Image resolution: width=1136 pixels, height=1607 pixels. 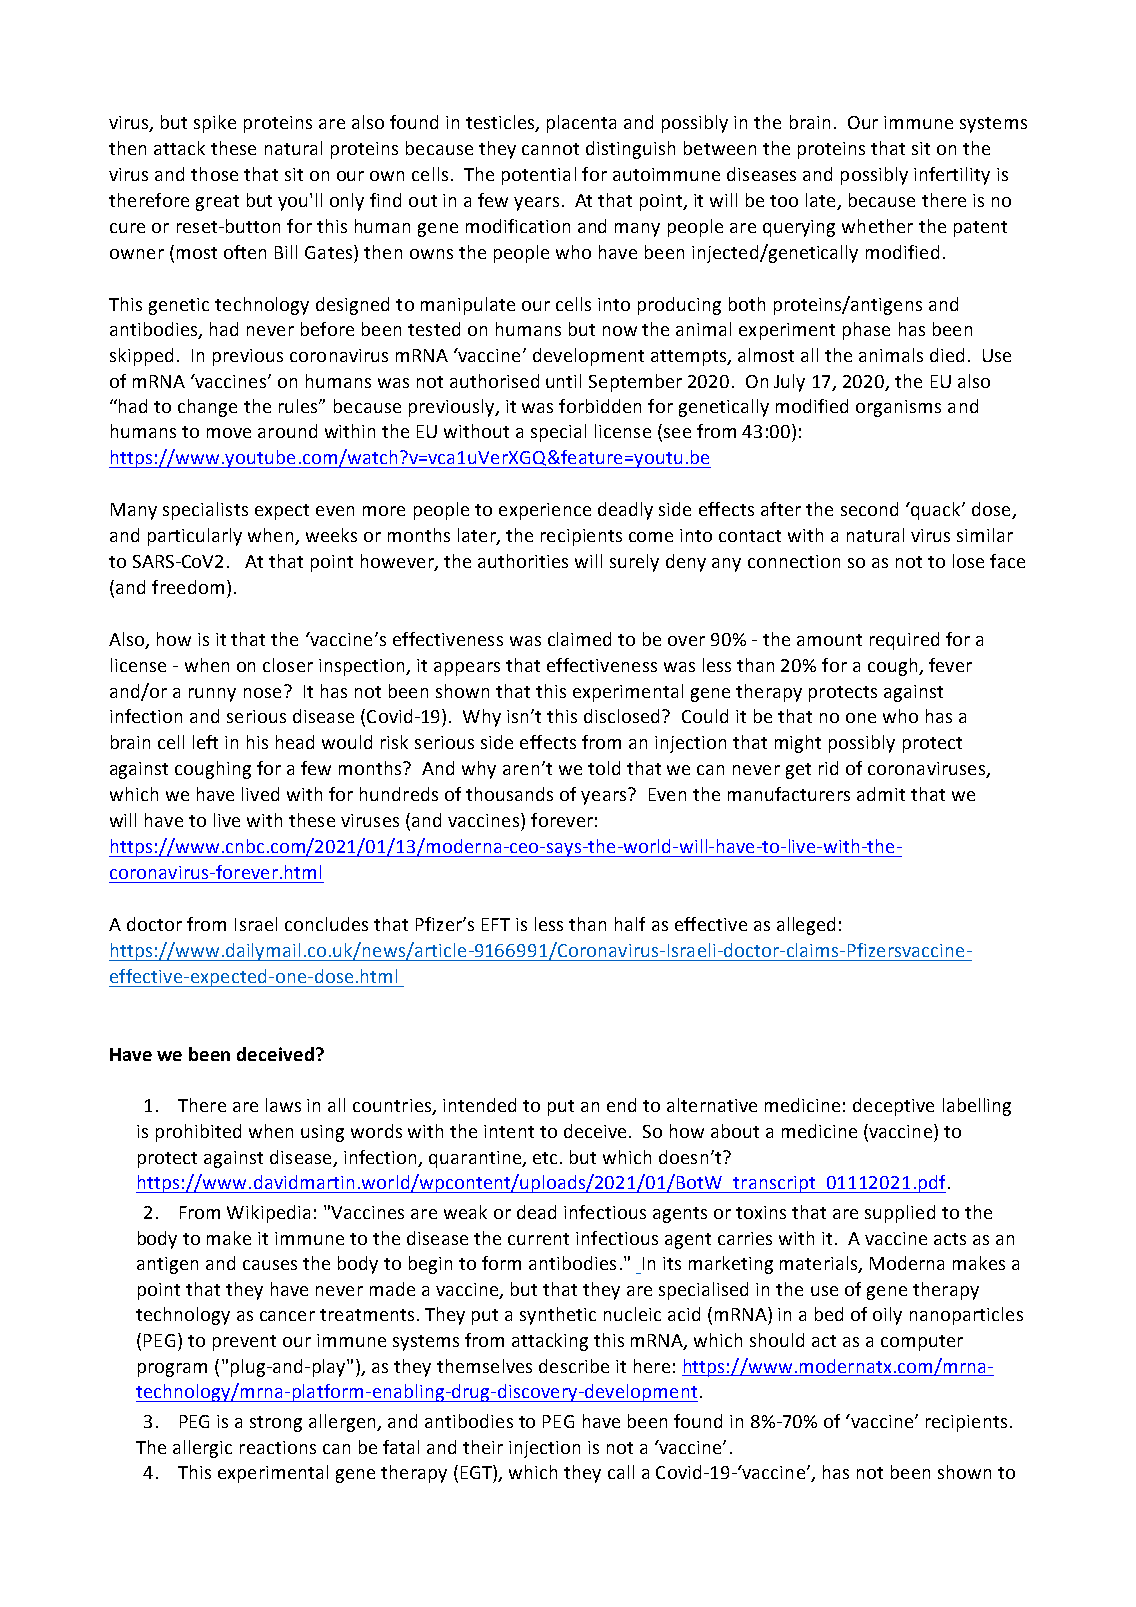 I want to click on second, so click(x=869, y=509).
